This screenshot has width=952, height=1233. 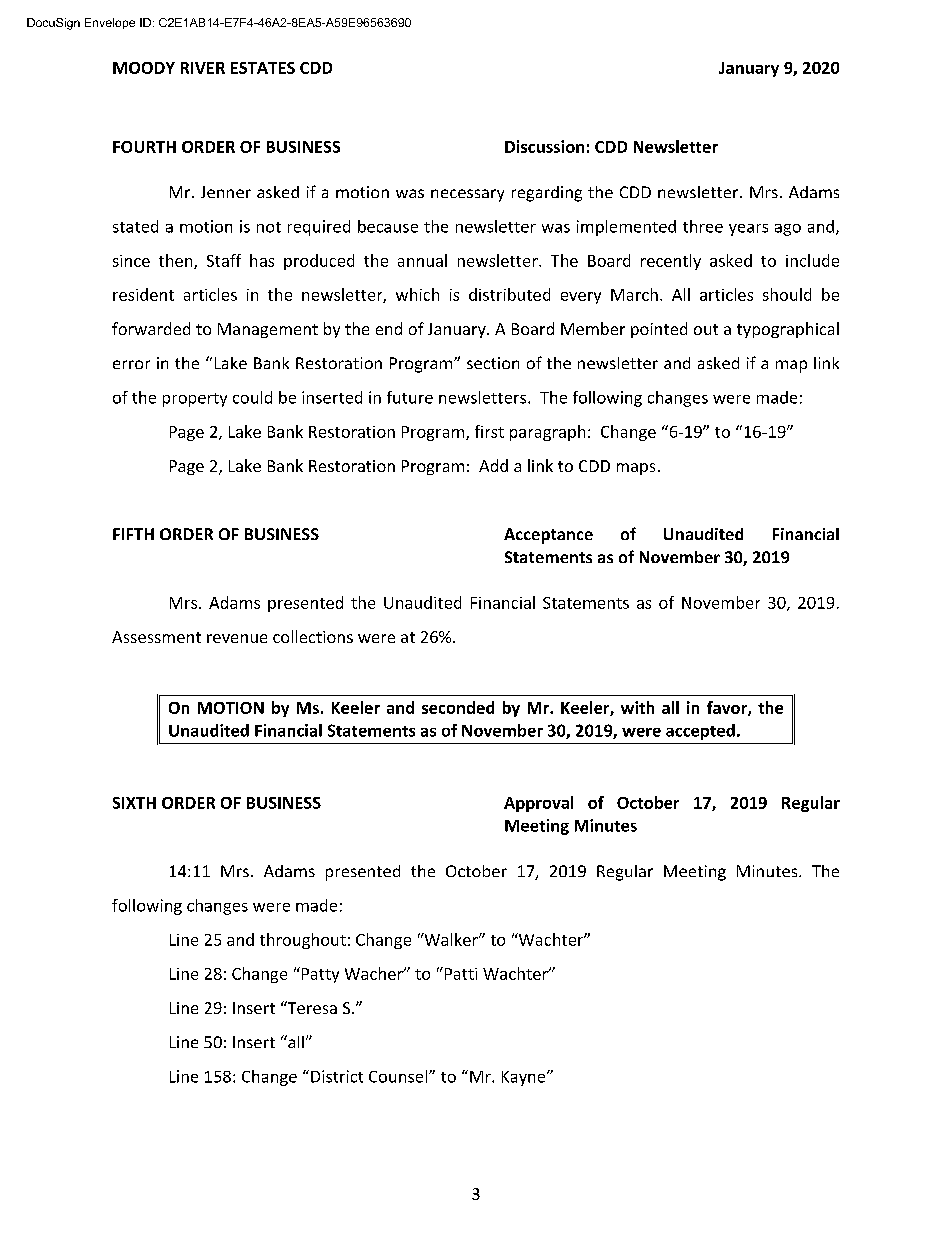 I want to click on maps, so click(x=636, y=469).
